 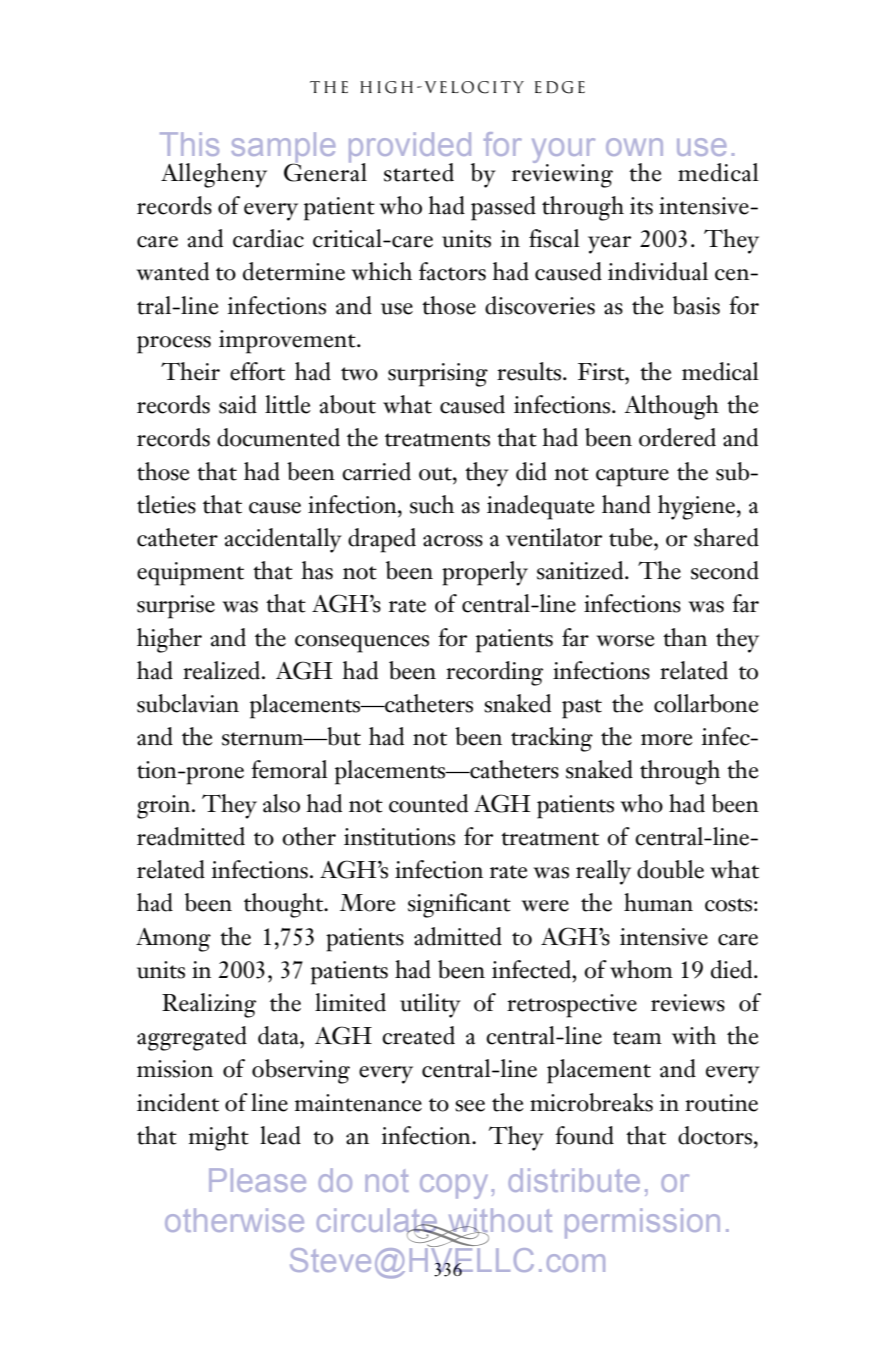 What do you see at coordinates (494, 673) in the screenshot?
I see `recording` at bounding box center [494, 673].
